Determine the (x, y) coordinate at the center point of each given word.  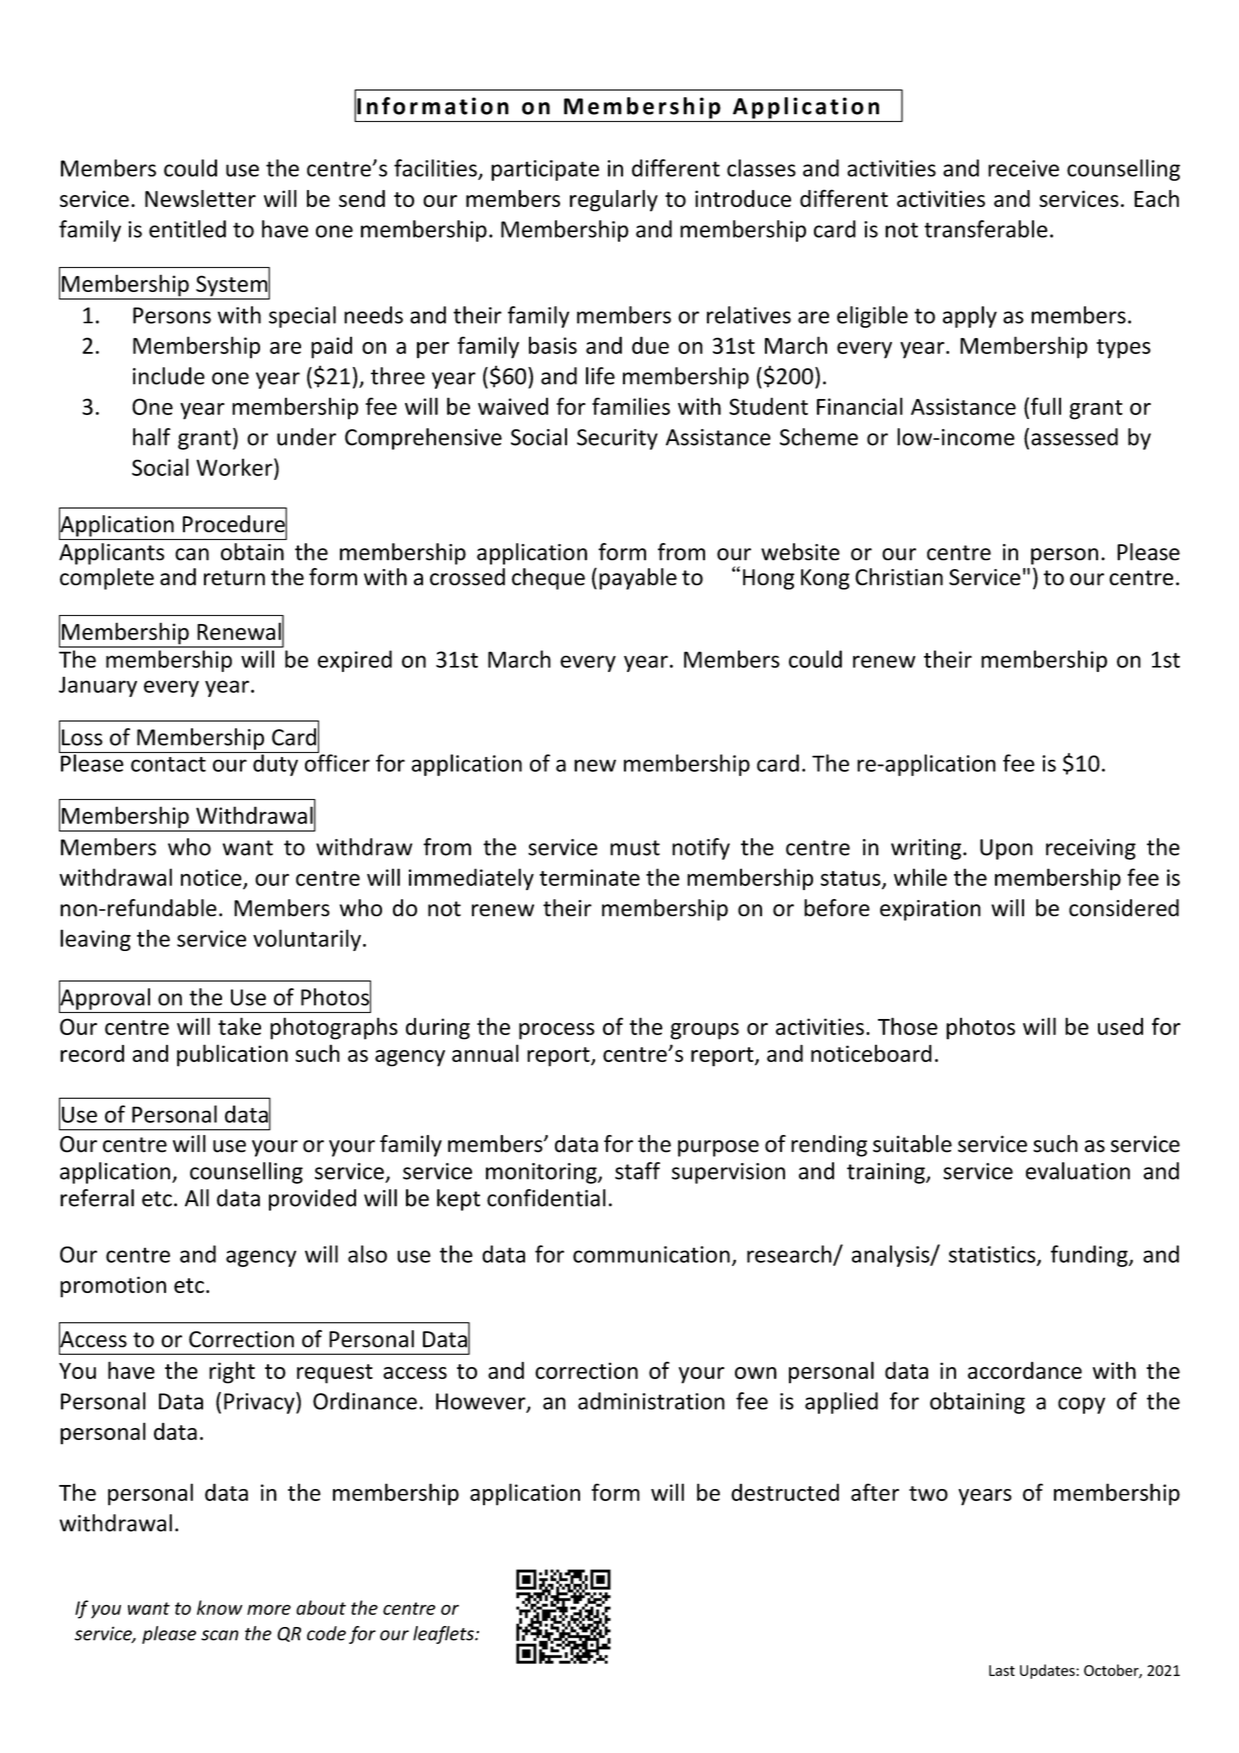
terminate (590, 877)
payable (638, 579)
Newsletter (200, 198)
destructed (785, 1492)
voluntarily (307, 940)
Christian (899, 577)
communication (651, 1254)
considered (1124, 908)
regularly (614, 201)
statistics (993, 1255)
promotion (113, 1287)
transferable (986, 229)
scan (220, 1635)
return (234, 578)
